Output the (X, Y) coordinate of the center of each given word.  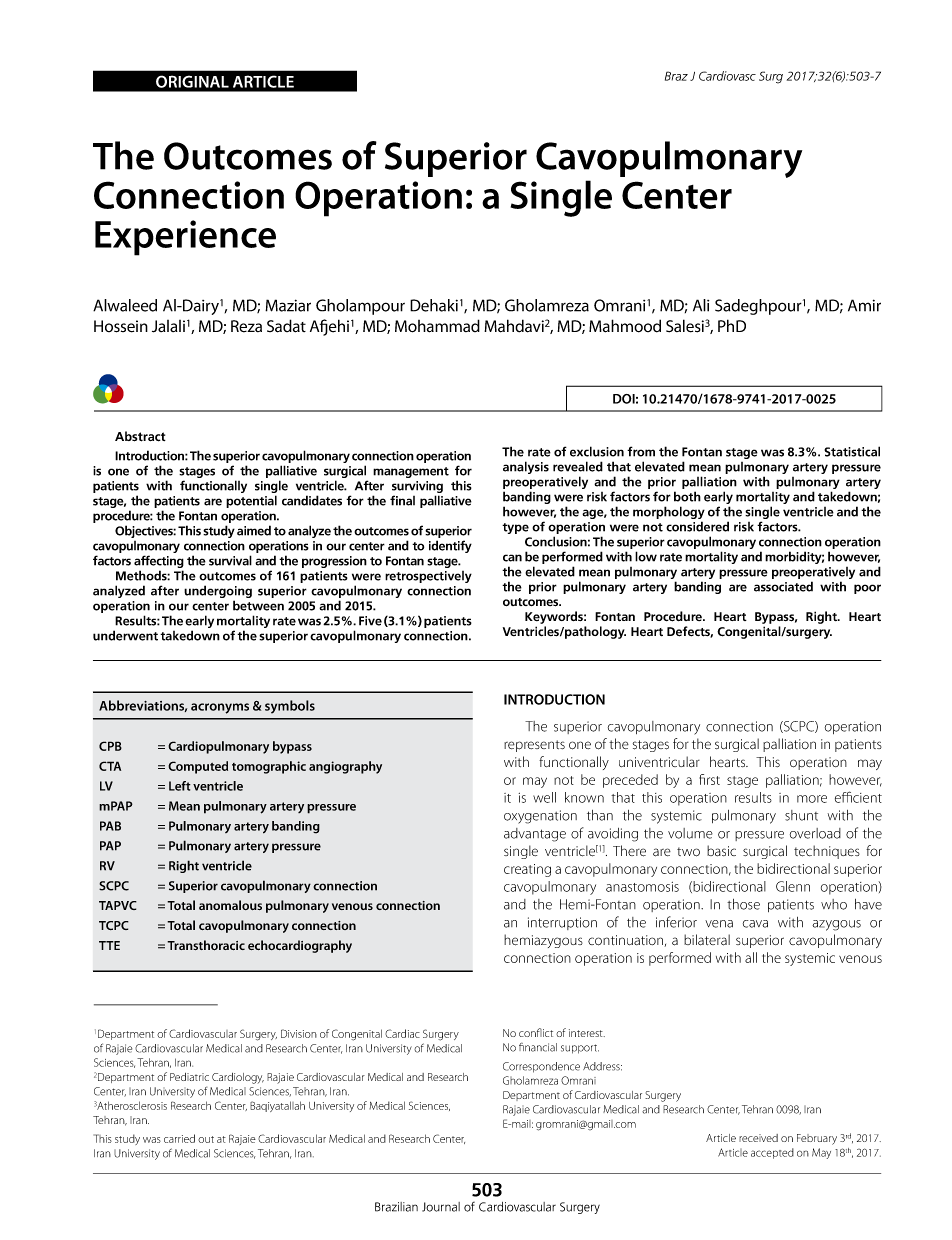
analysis (526, 467)
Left (180, 786)
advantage (535, 835)
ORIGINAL (192, 81)
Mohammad (437, 326)
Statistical (852, 451)
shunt (801, 815)
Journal (441, 1207)
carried (179, 1138)
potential (251, 501)
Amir (864, 305)
